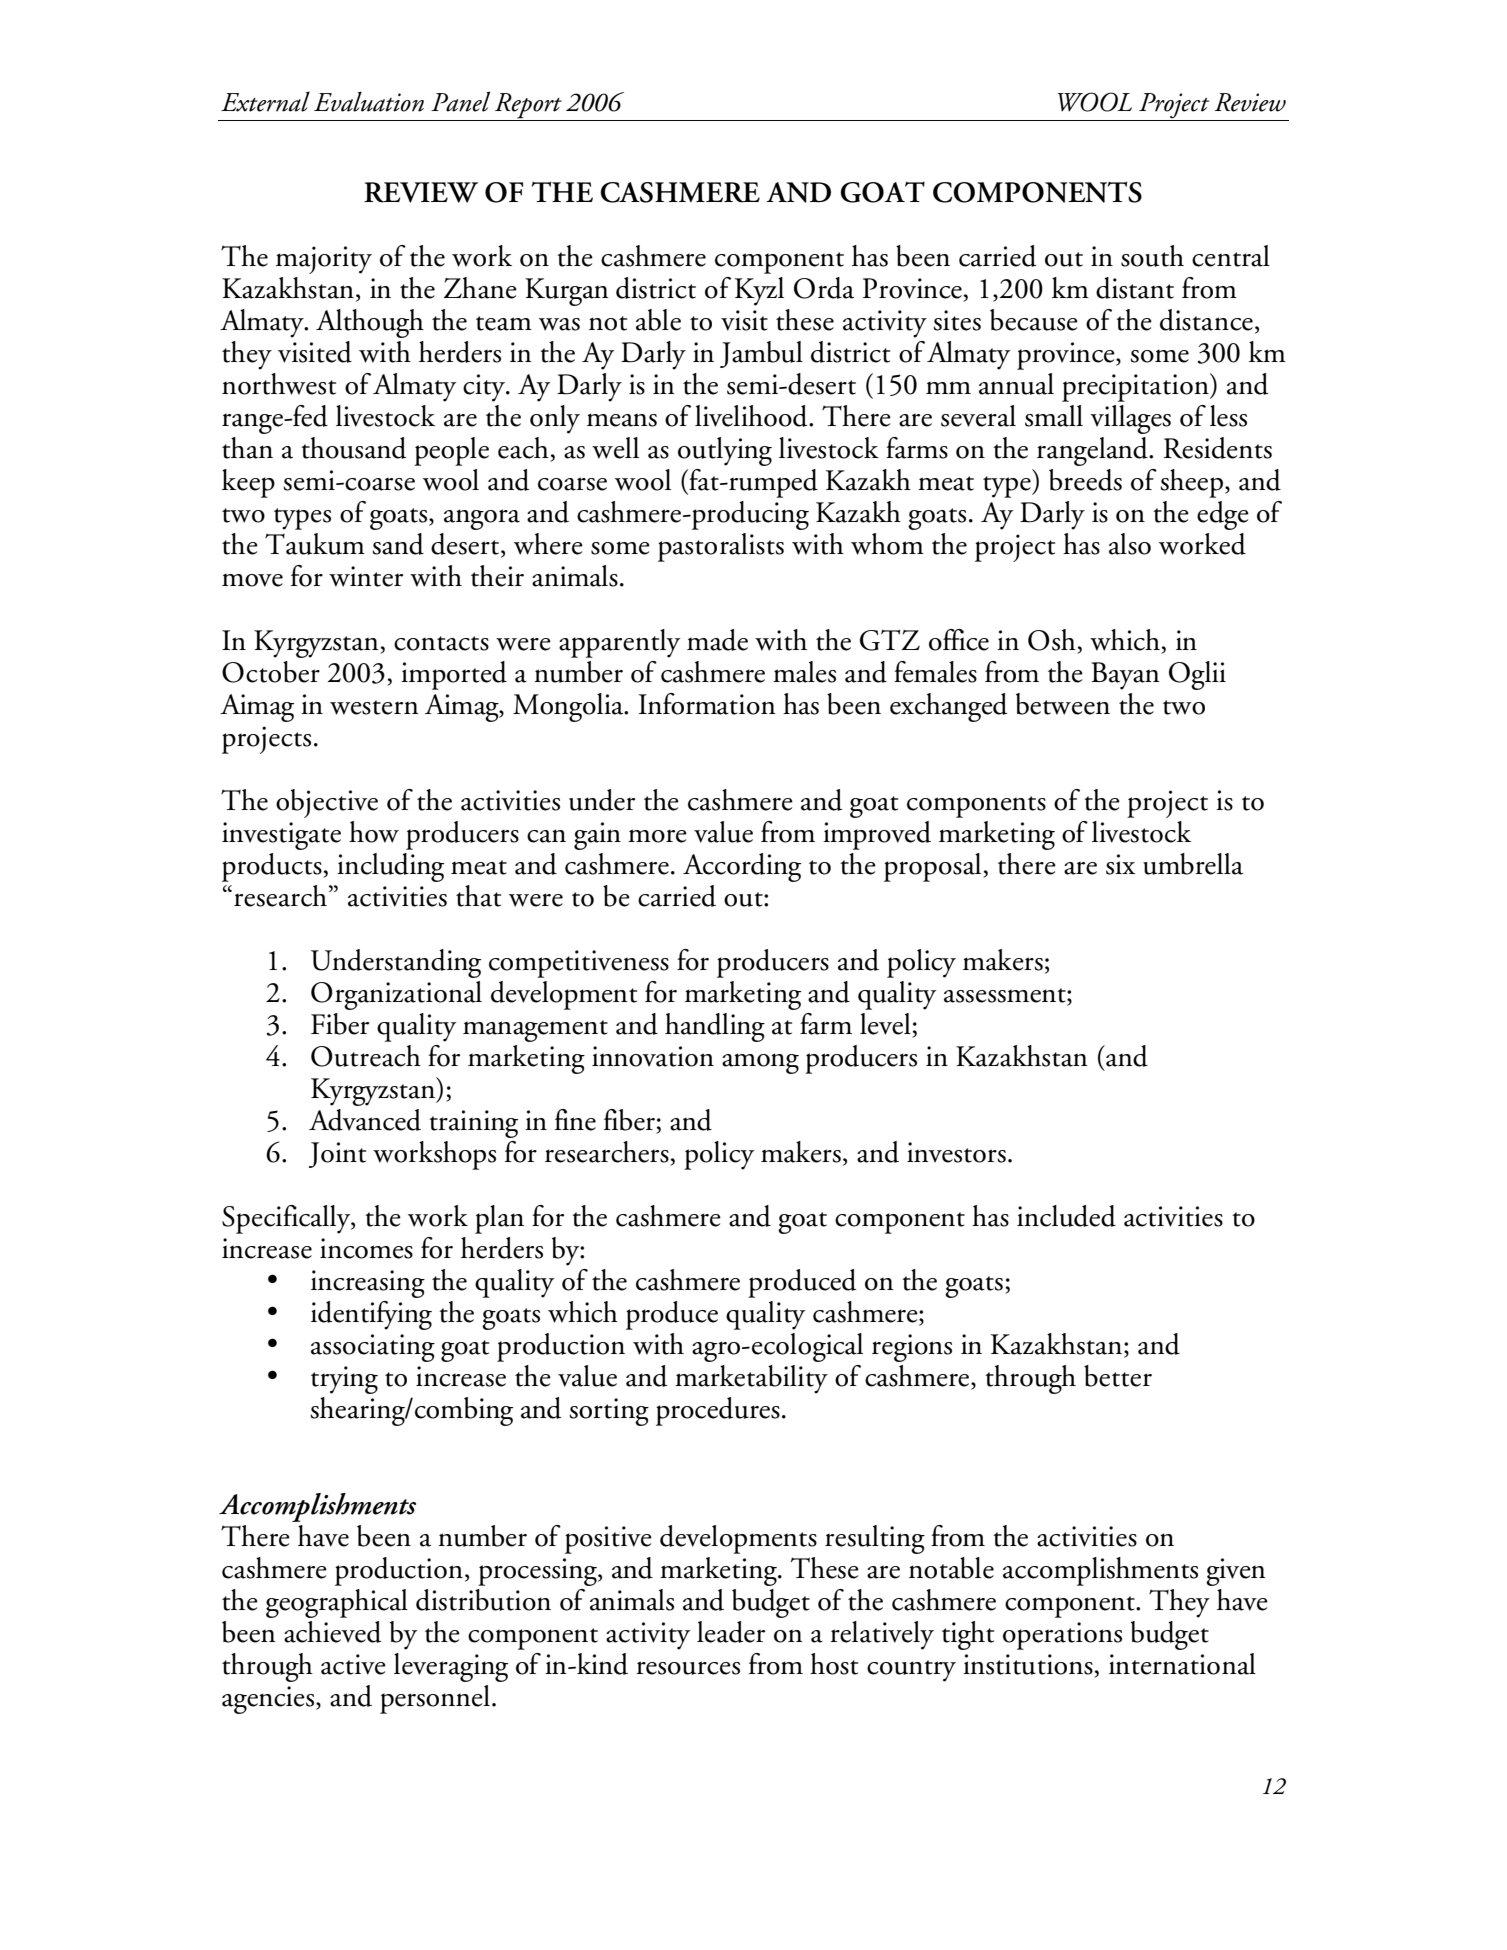 The width and height of the screenshot is (1507, 1950). I want to click on made, so click(717, 640).
